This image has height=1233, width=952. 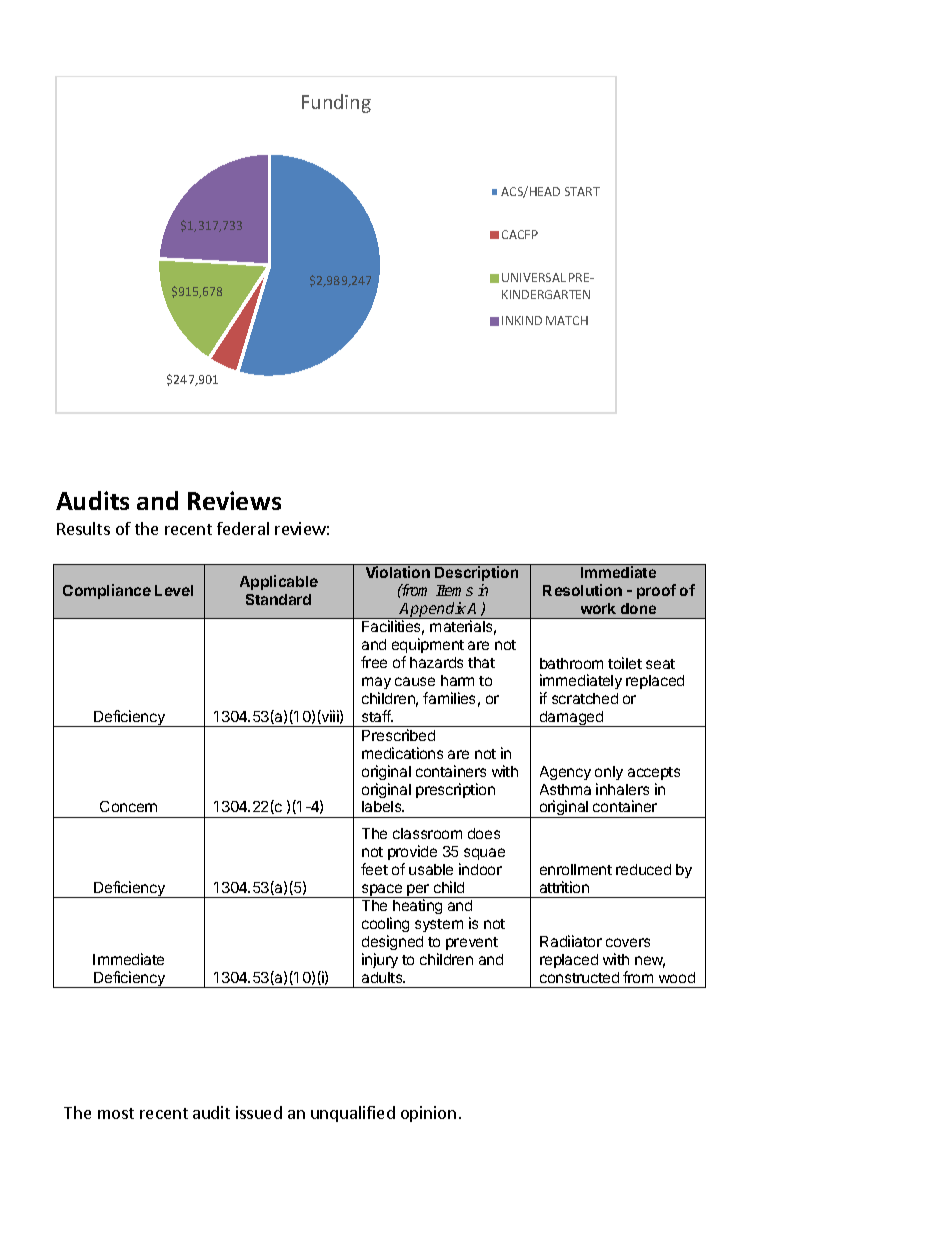 What do you see at coordinates (582, 191) in the image?
I see `START` at bounding box center [582, 191].
